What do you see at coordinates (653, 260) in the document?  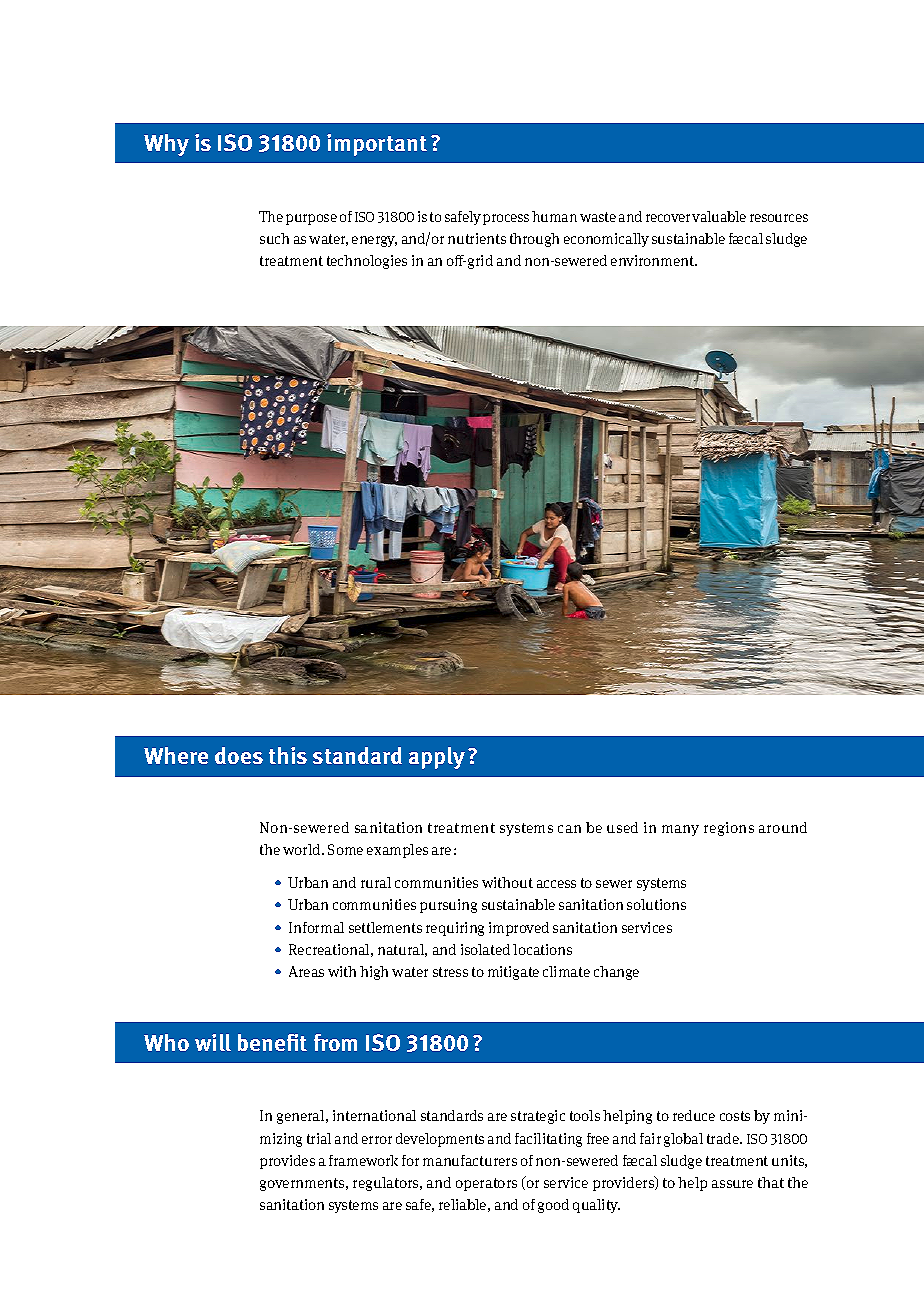 I see `environment` at bounding box center [653, 260].
